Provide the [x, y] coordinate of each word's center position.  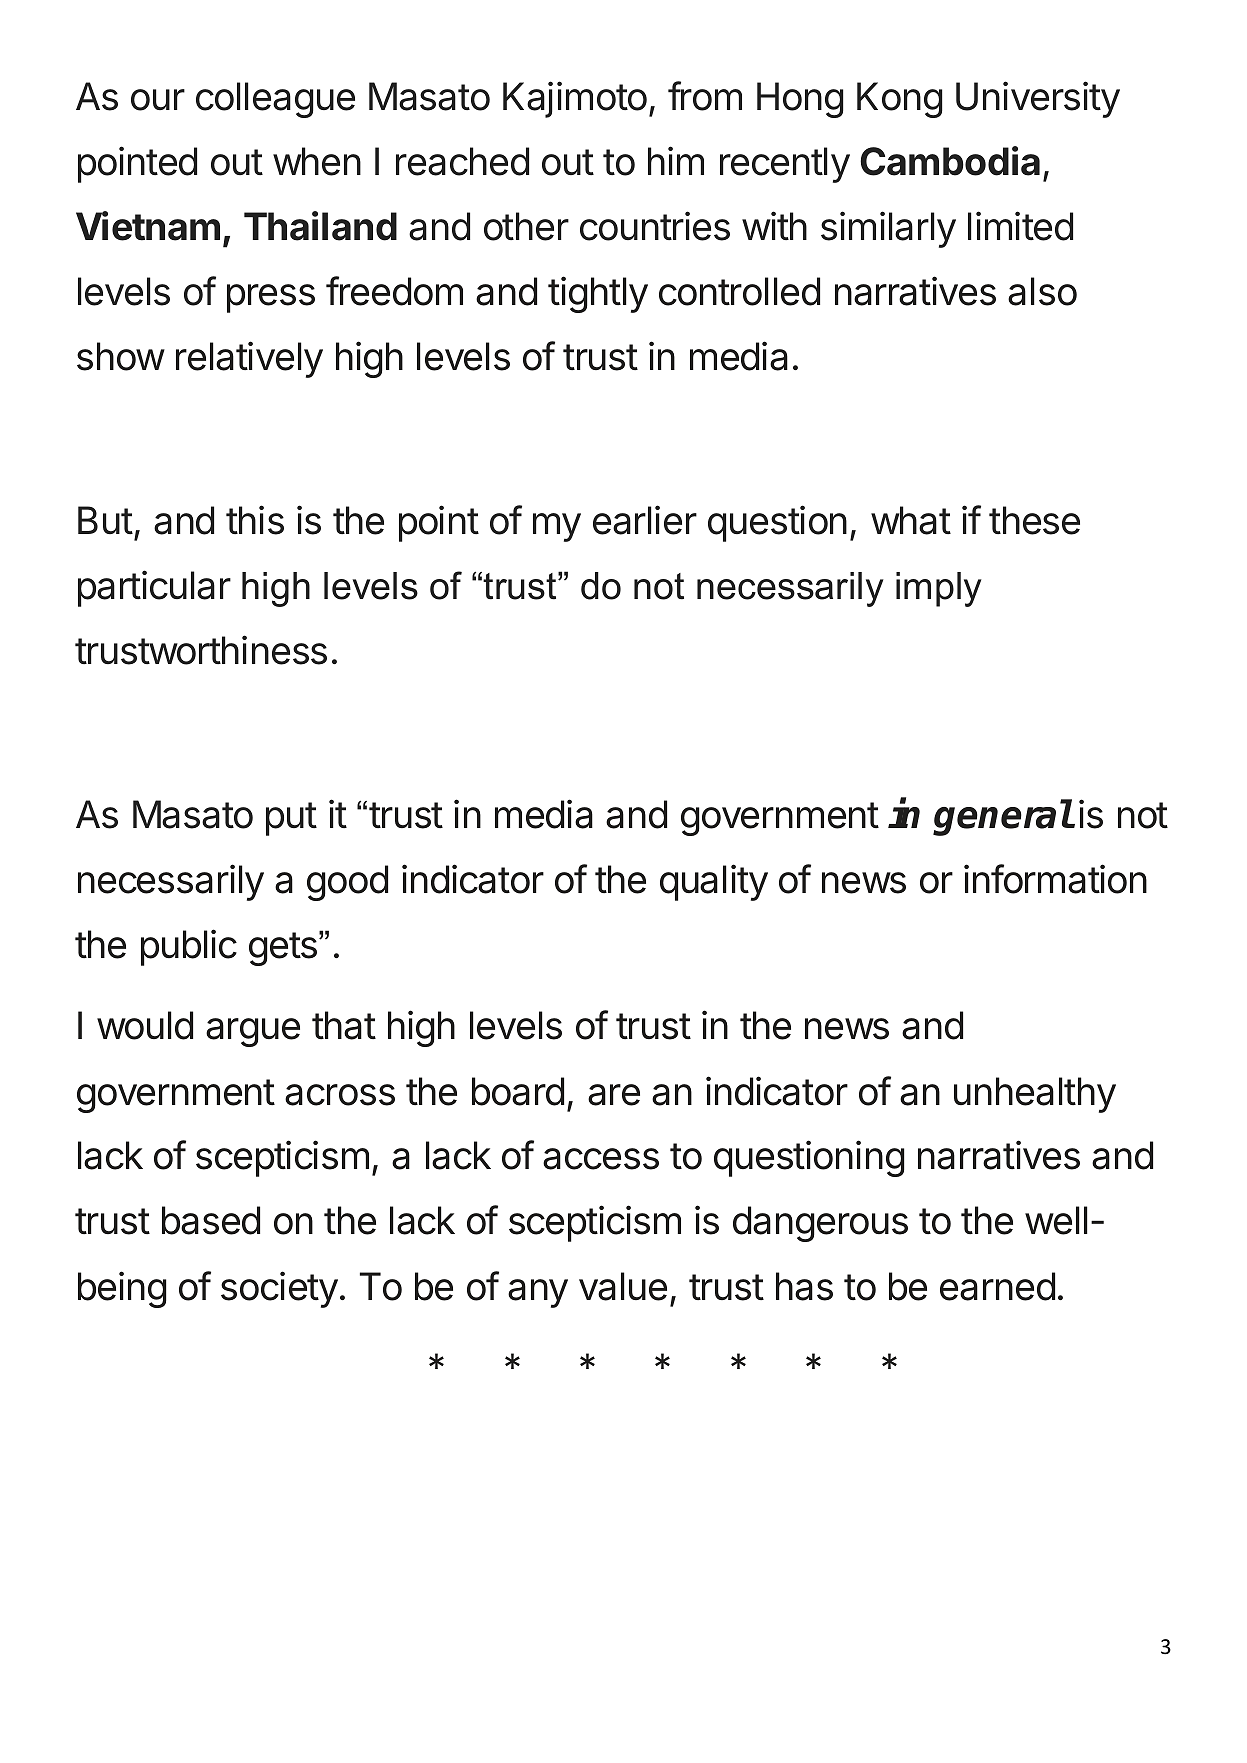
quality [714, 882]
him [676, 160]
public [189, 947]
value [623, 1286]
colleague [275, 100]
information [1055, 879]
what [911, 520]
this [255, 520]
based [211, 1220]
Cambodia [950, 161]
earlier [645, 520]
